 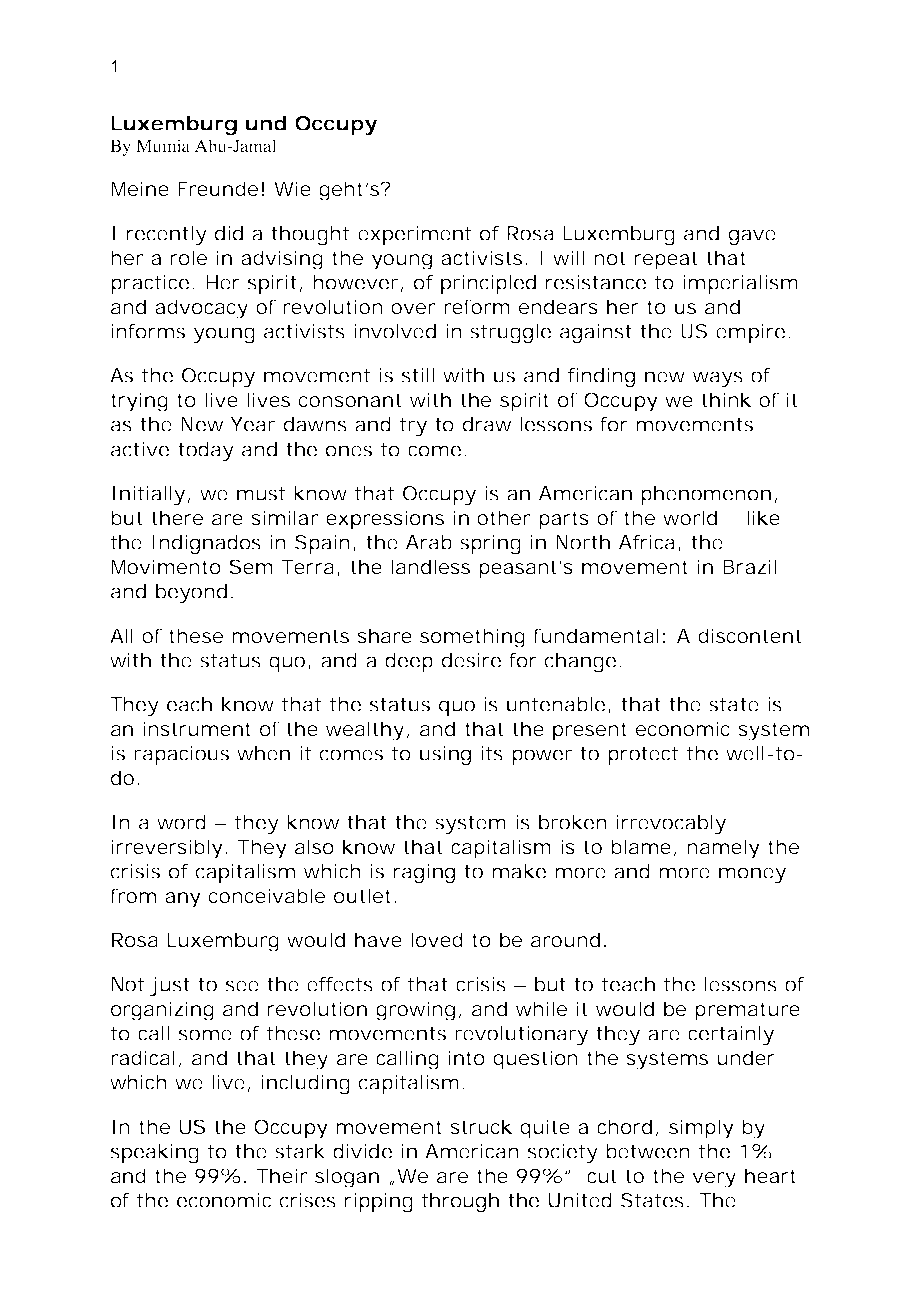 What do you see at coordinates (643, 756) in the page?
I see `protect` at bounding box center [643, 756].
